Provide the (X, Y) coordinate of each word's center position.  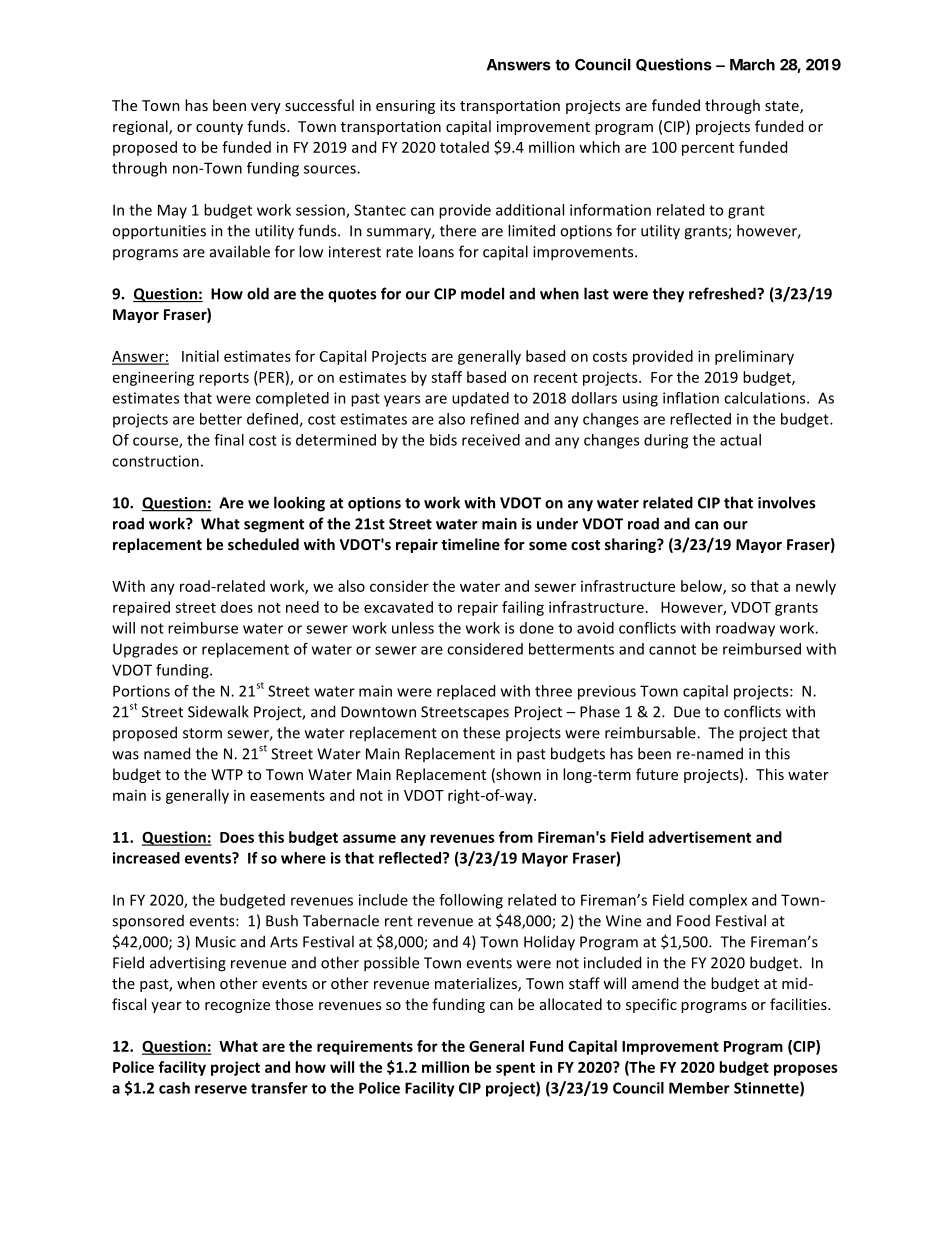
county (219, 128)
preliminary (754, 357)
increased (146, 858)
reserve (221, 1089)
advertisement (700, 837)
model (482, 293)
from (516, 837)
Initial (200, 356)
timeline (470, 544)
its (447, 105)
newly (816, 587)
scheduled (263, 544)
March (752, 65)
